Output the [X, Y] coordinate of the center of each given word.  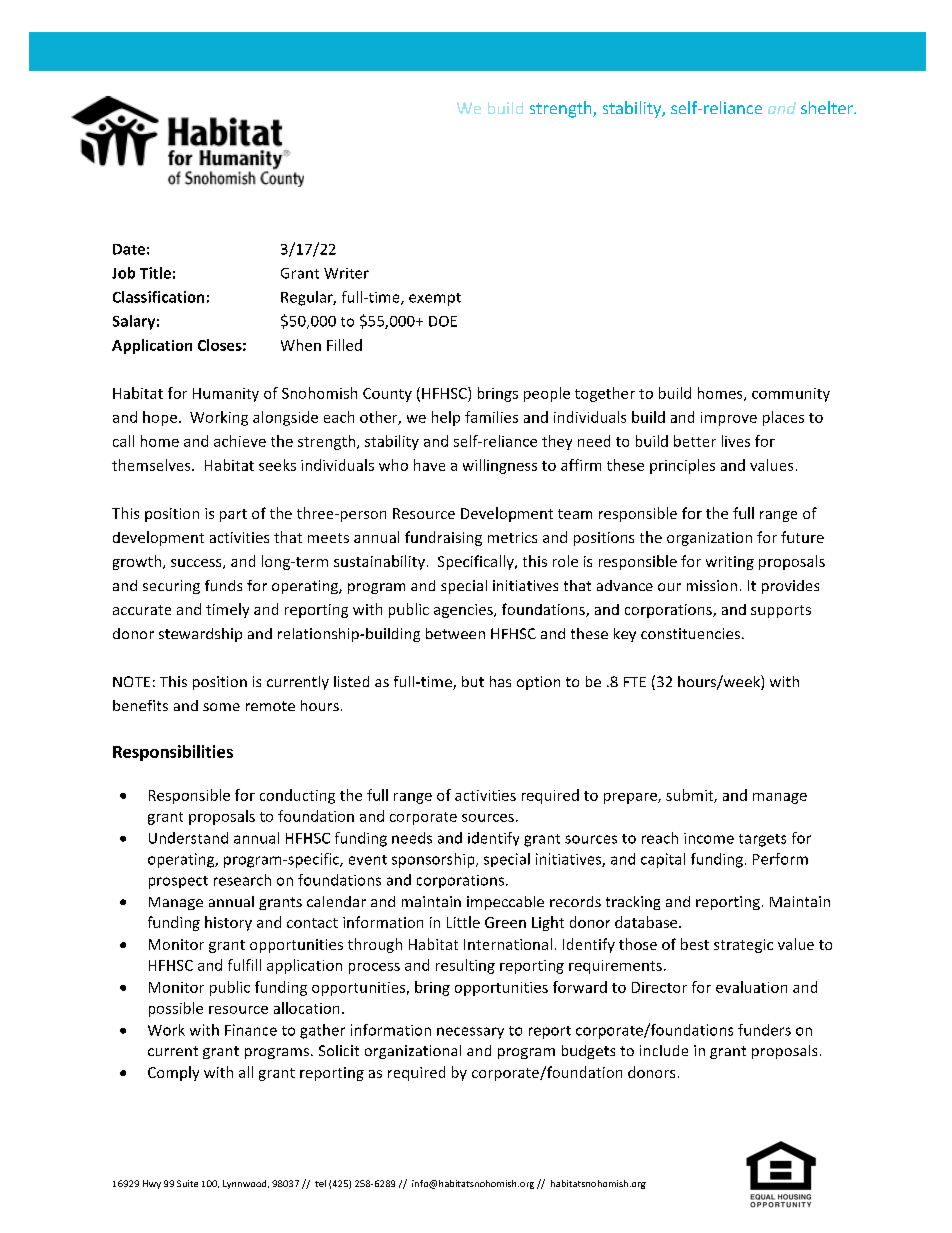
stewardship [200, 635]
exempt [435, 299]
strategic [743, 946]
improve [729, 419]
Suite [187, 1183]
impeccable [505, 903]
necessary [470, 1033]
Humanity [226, 395]
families [491, 417]
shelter [828, 107]
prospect [178, 882]
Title [155, 273]
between [455, 633]
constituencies [692, 633]
